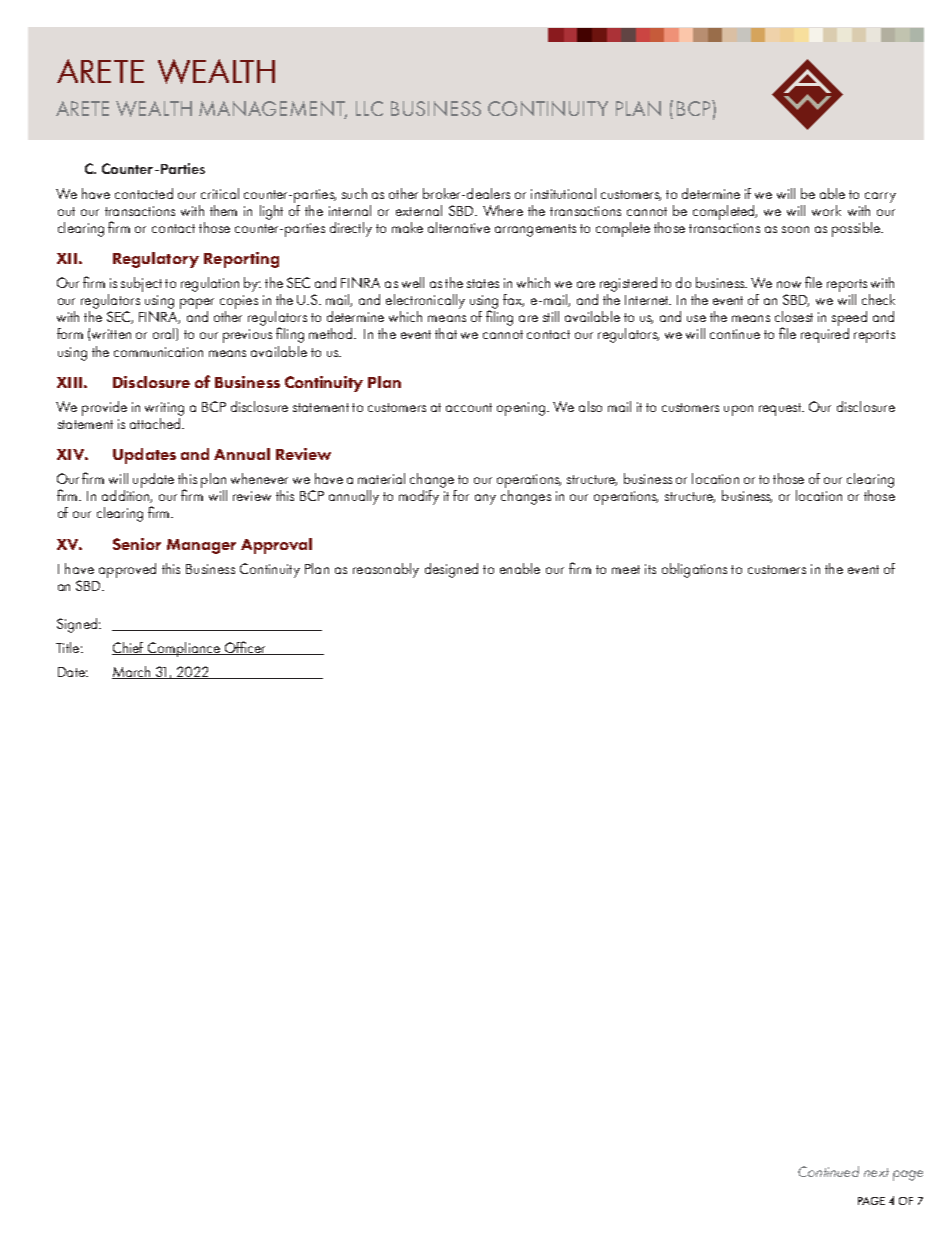 The height and width of the page is (1233, 952). I want to click on next, so click(876, 1172).
